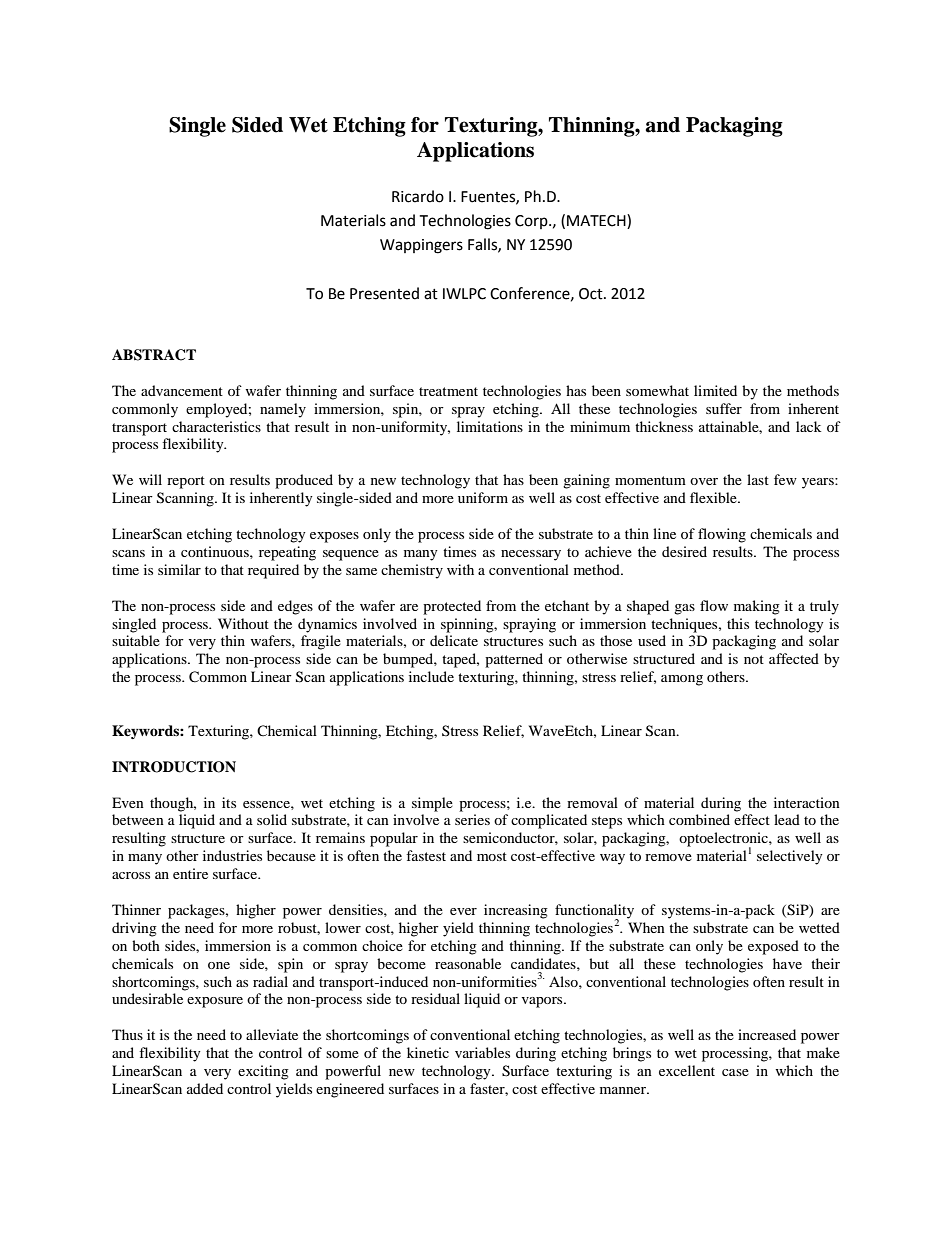 The image size is (952, 1233). I want to click on case, so click(735, 1072).
